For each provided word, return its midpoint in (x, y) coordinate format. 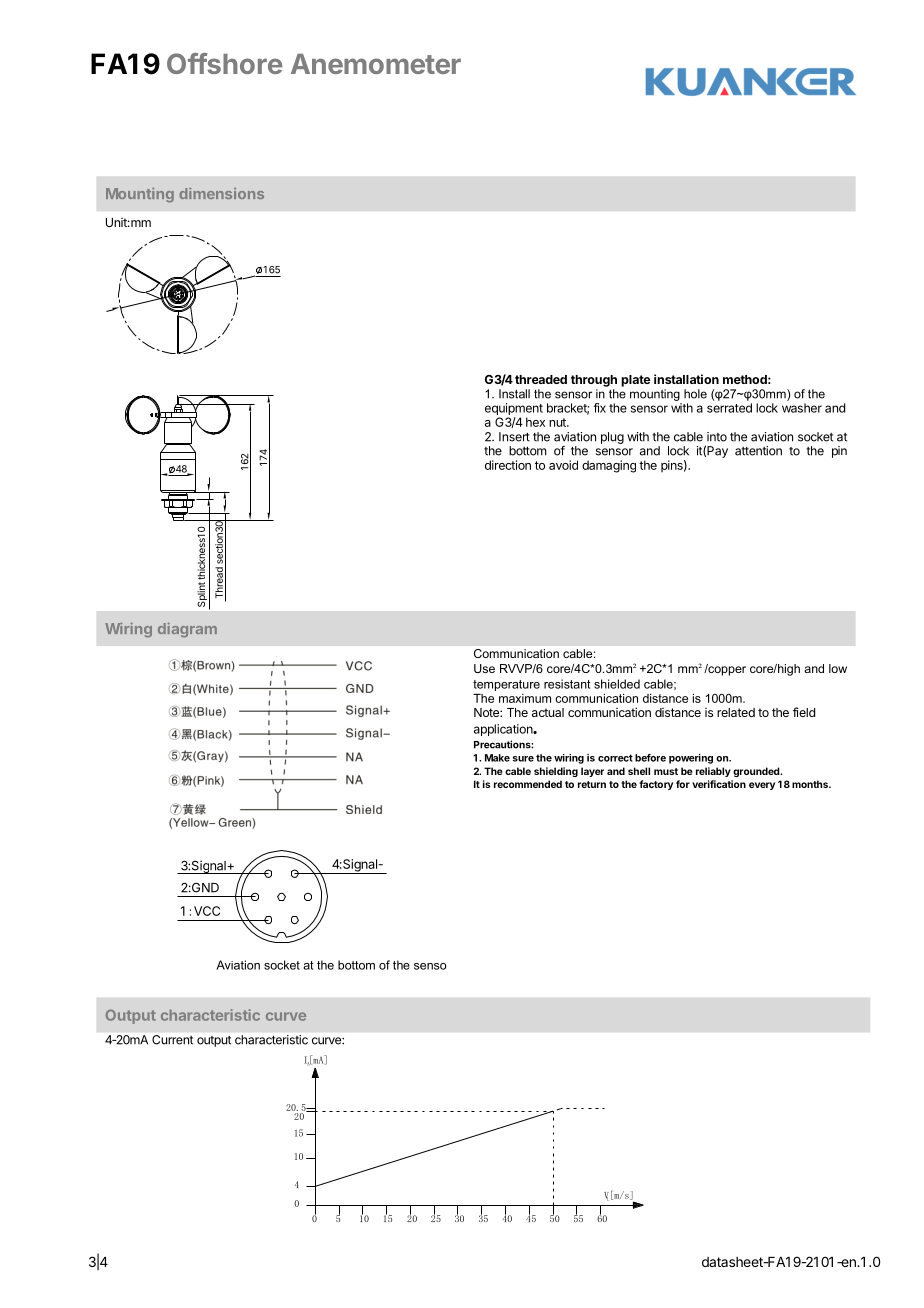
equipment (514, 410)
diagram (187, 630)
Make (497, 758)
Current (172, 1040)
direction (508, 465)
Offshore (224, 63)
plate (636, 381)
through (594, 381)
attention (758, 451)
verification (719, 784)
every (762, 786)
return (592, 784)
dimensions (221, 193)
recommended (528, 784)
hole (695, 394)
